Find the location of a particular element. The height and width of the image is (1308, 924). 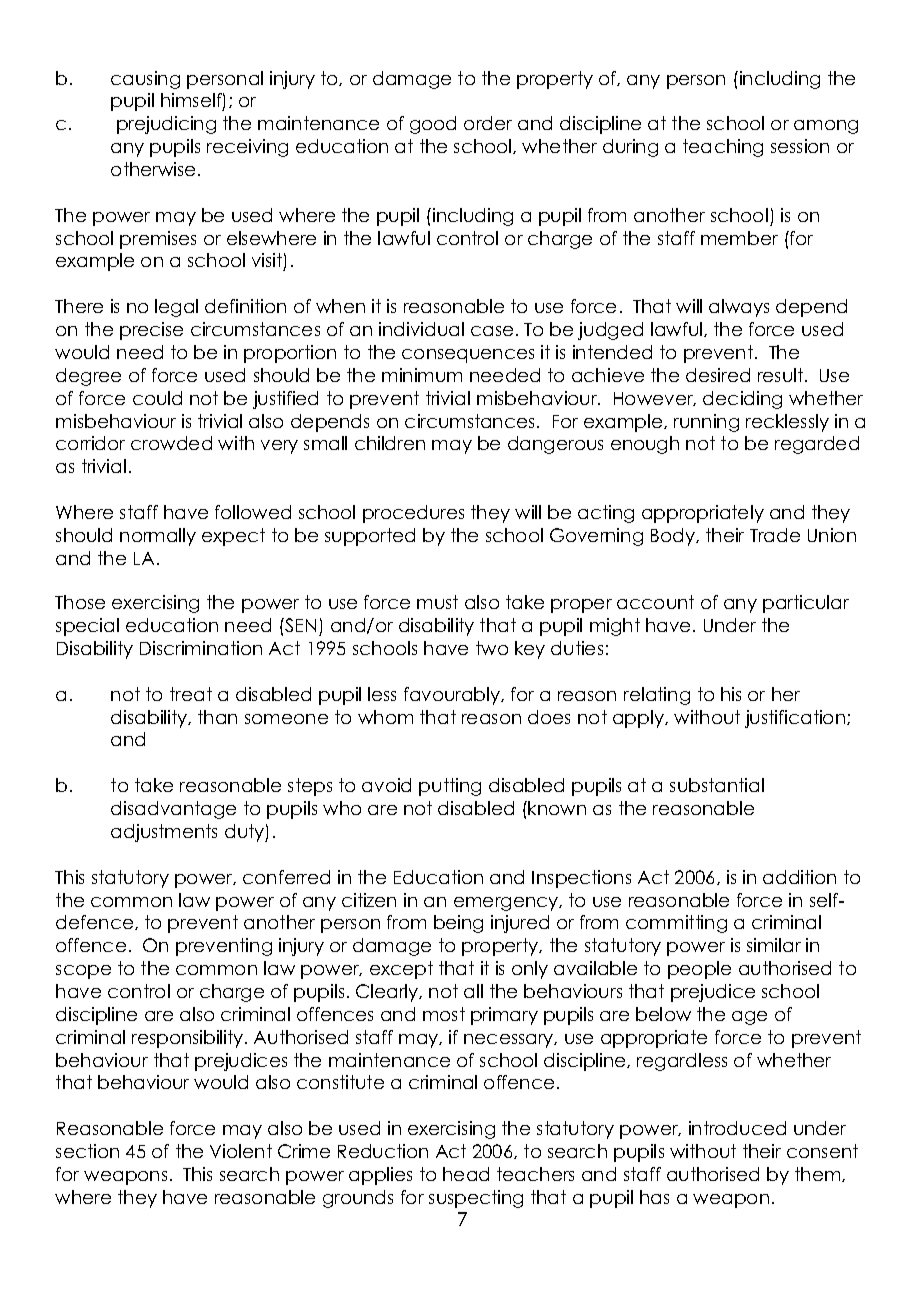

being is located at coordinates (458, 924).
